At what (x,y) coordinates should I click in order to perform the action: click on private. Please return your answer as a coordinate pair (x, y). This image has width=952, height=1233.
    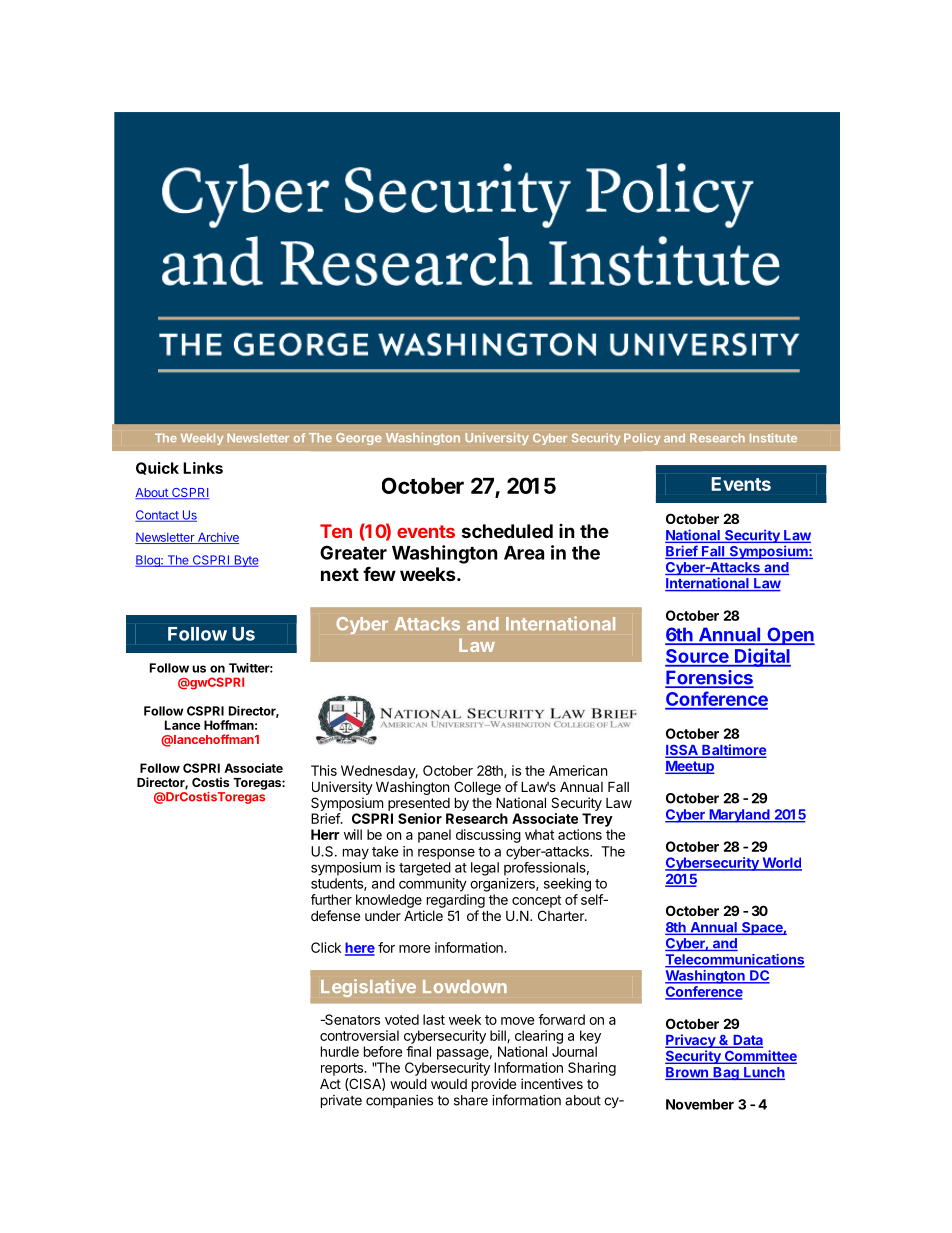
    Looking at the image, I should click on (341, 1101).
